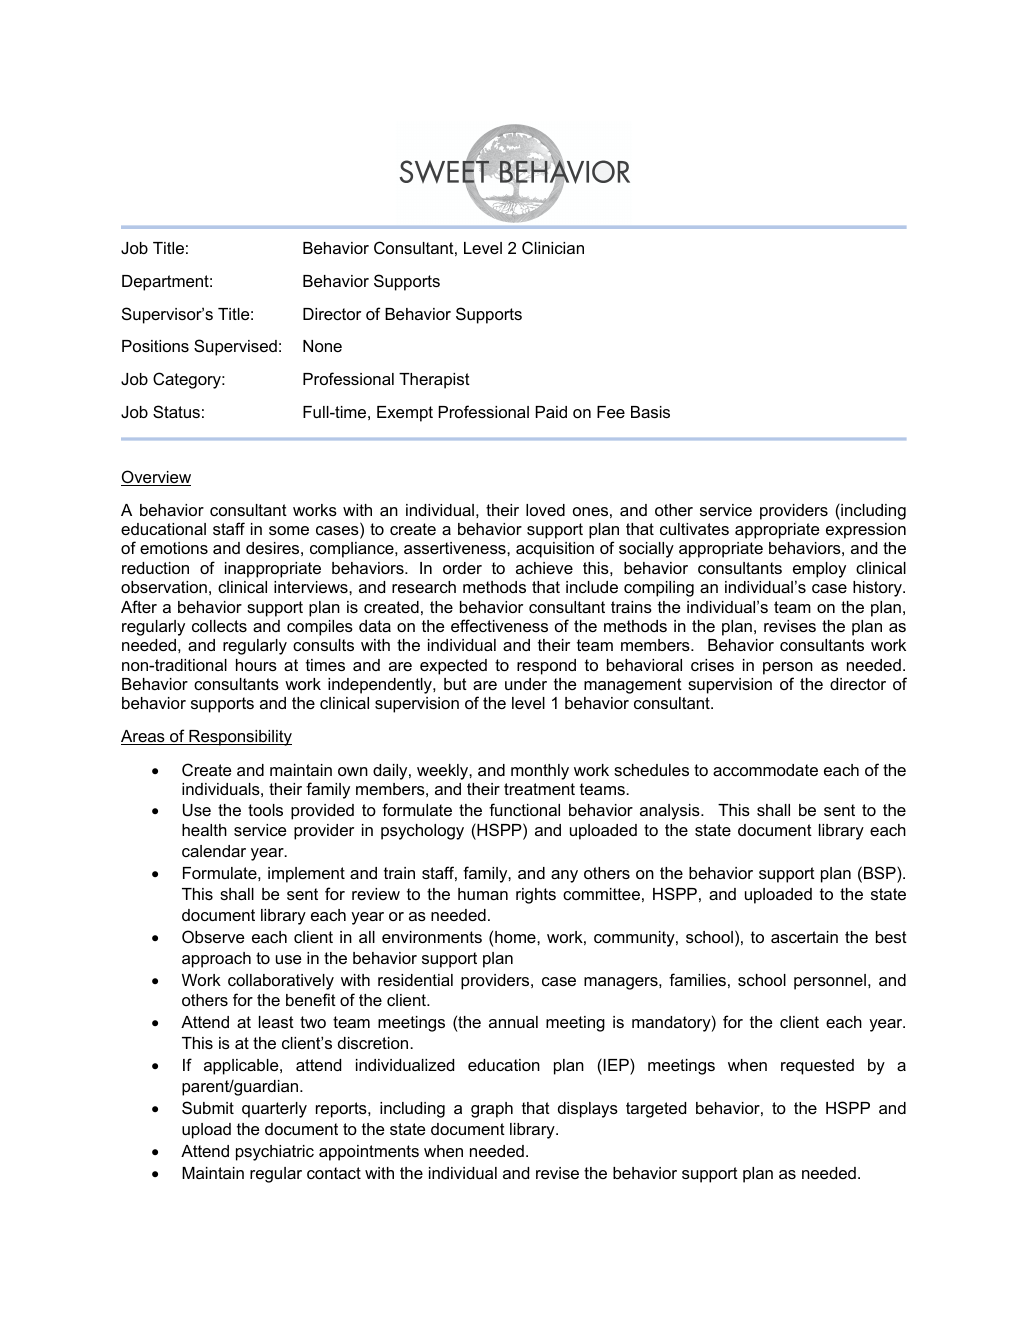 The width and height of the screenshot is (1027, 1330). What do you see at coordinates (650, 412) in the screenshot?
I see `Basis` at bounding box center [650, 412].
